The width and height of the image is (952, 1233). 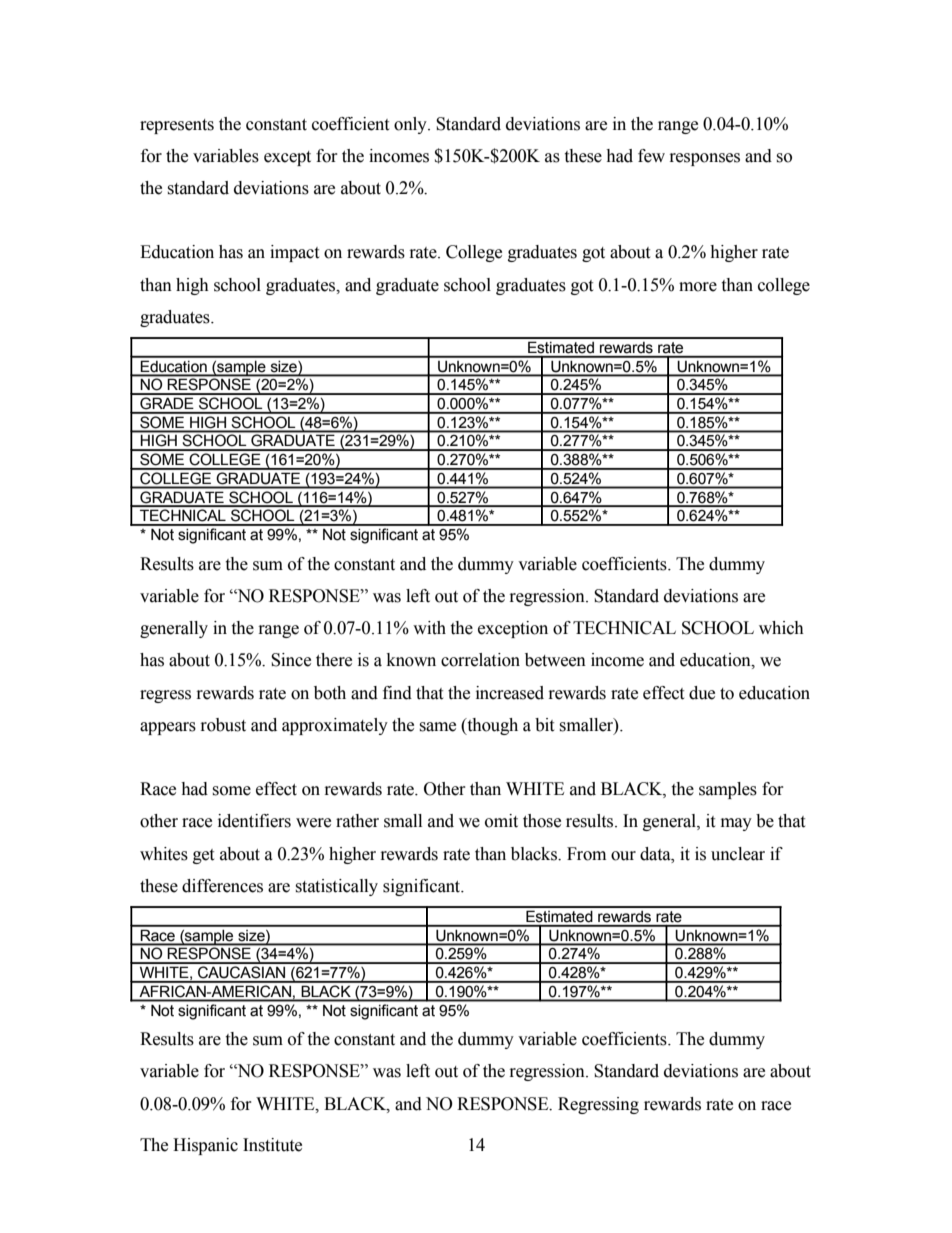 I want to click on omit, so click(x=501, y=821).
